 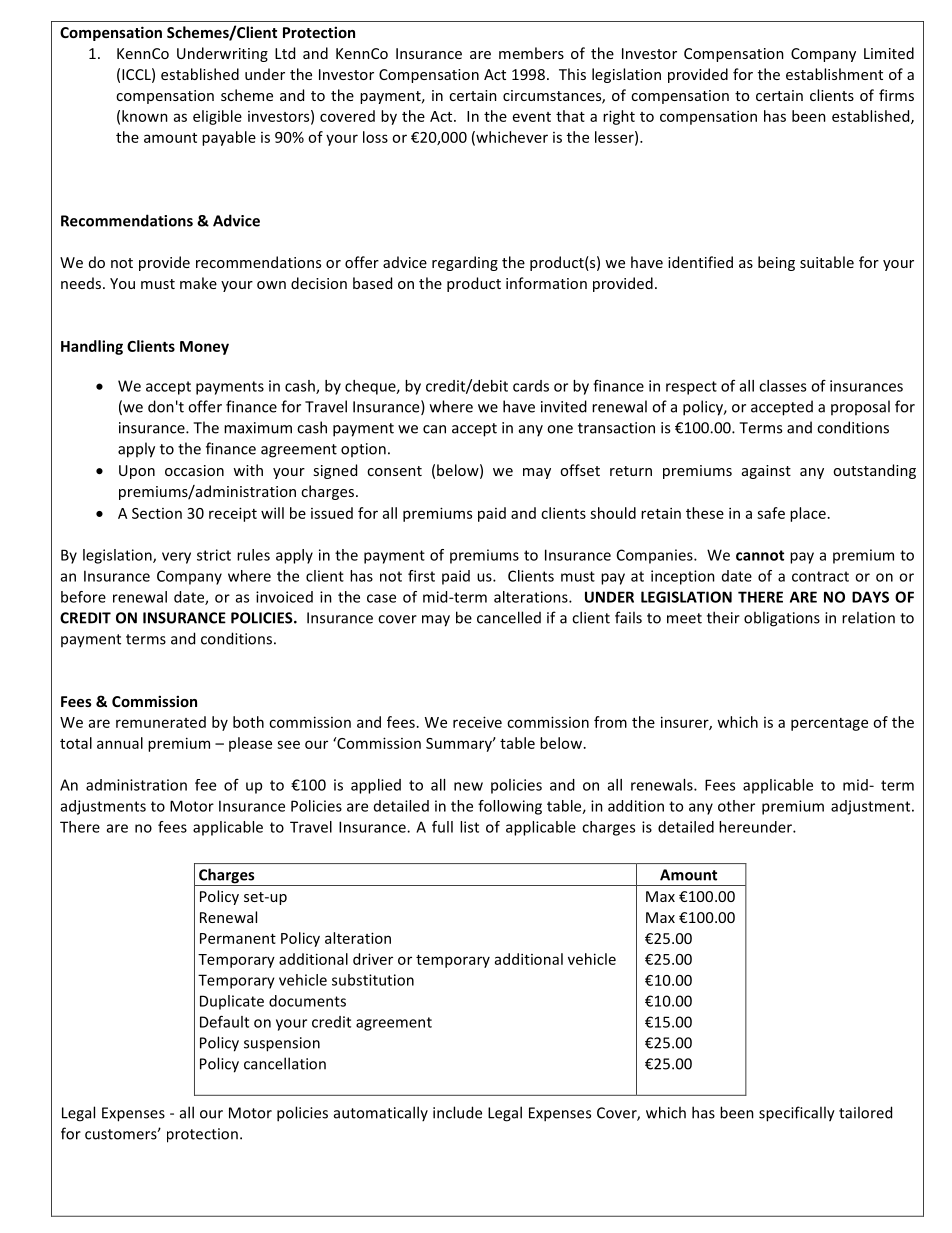 I want to click on receive, so click(x=477, y=722).
